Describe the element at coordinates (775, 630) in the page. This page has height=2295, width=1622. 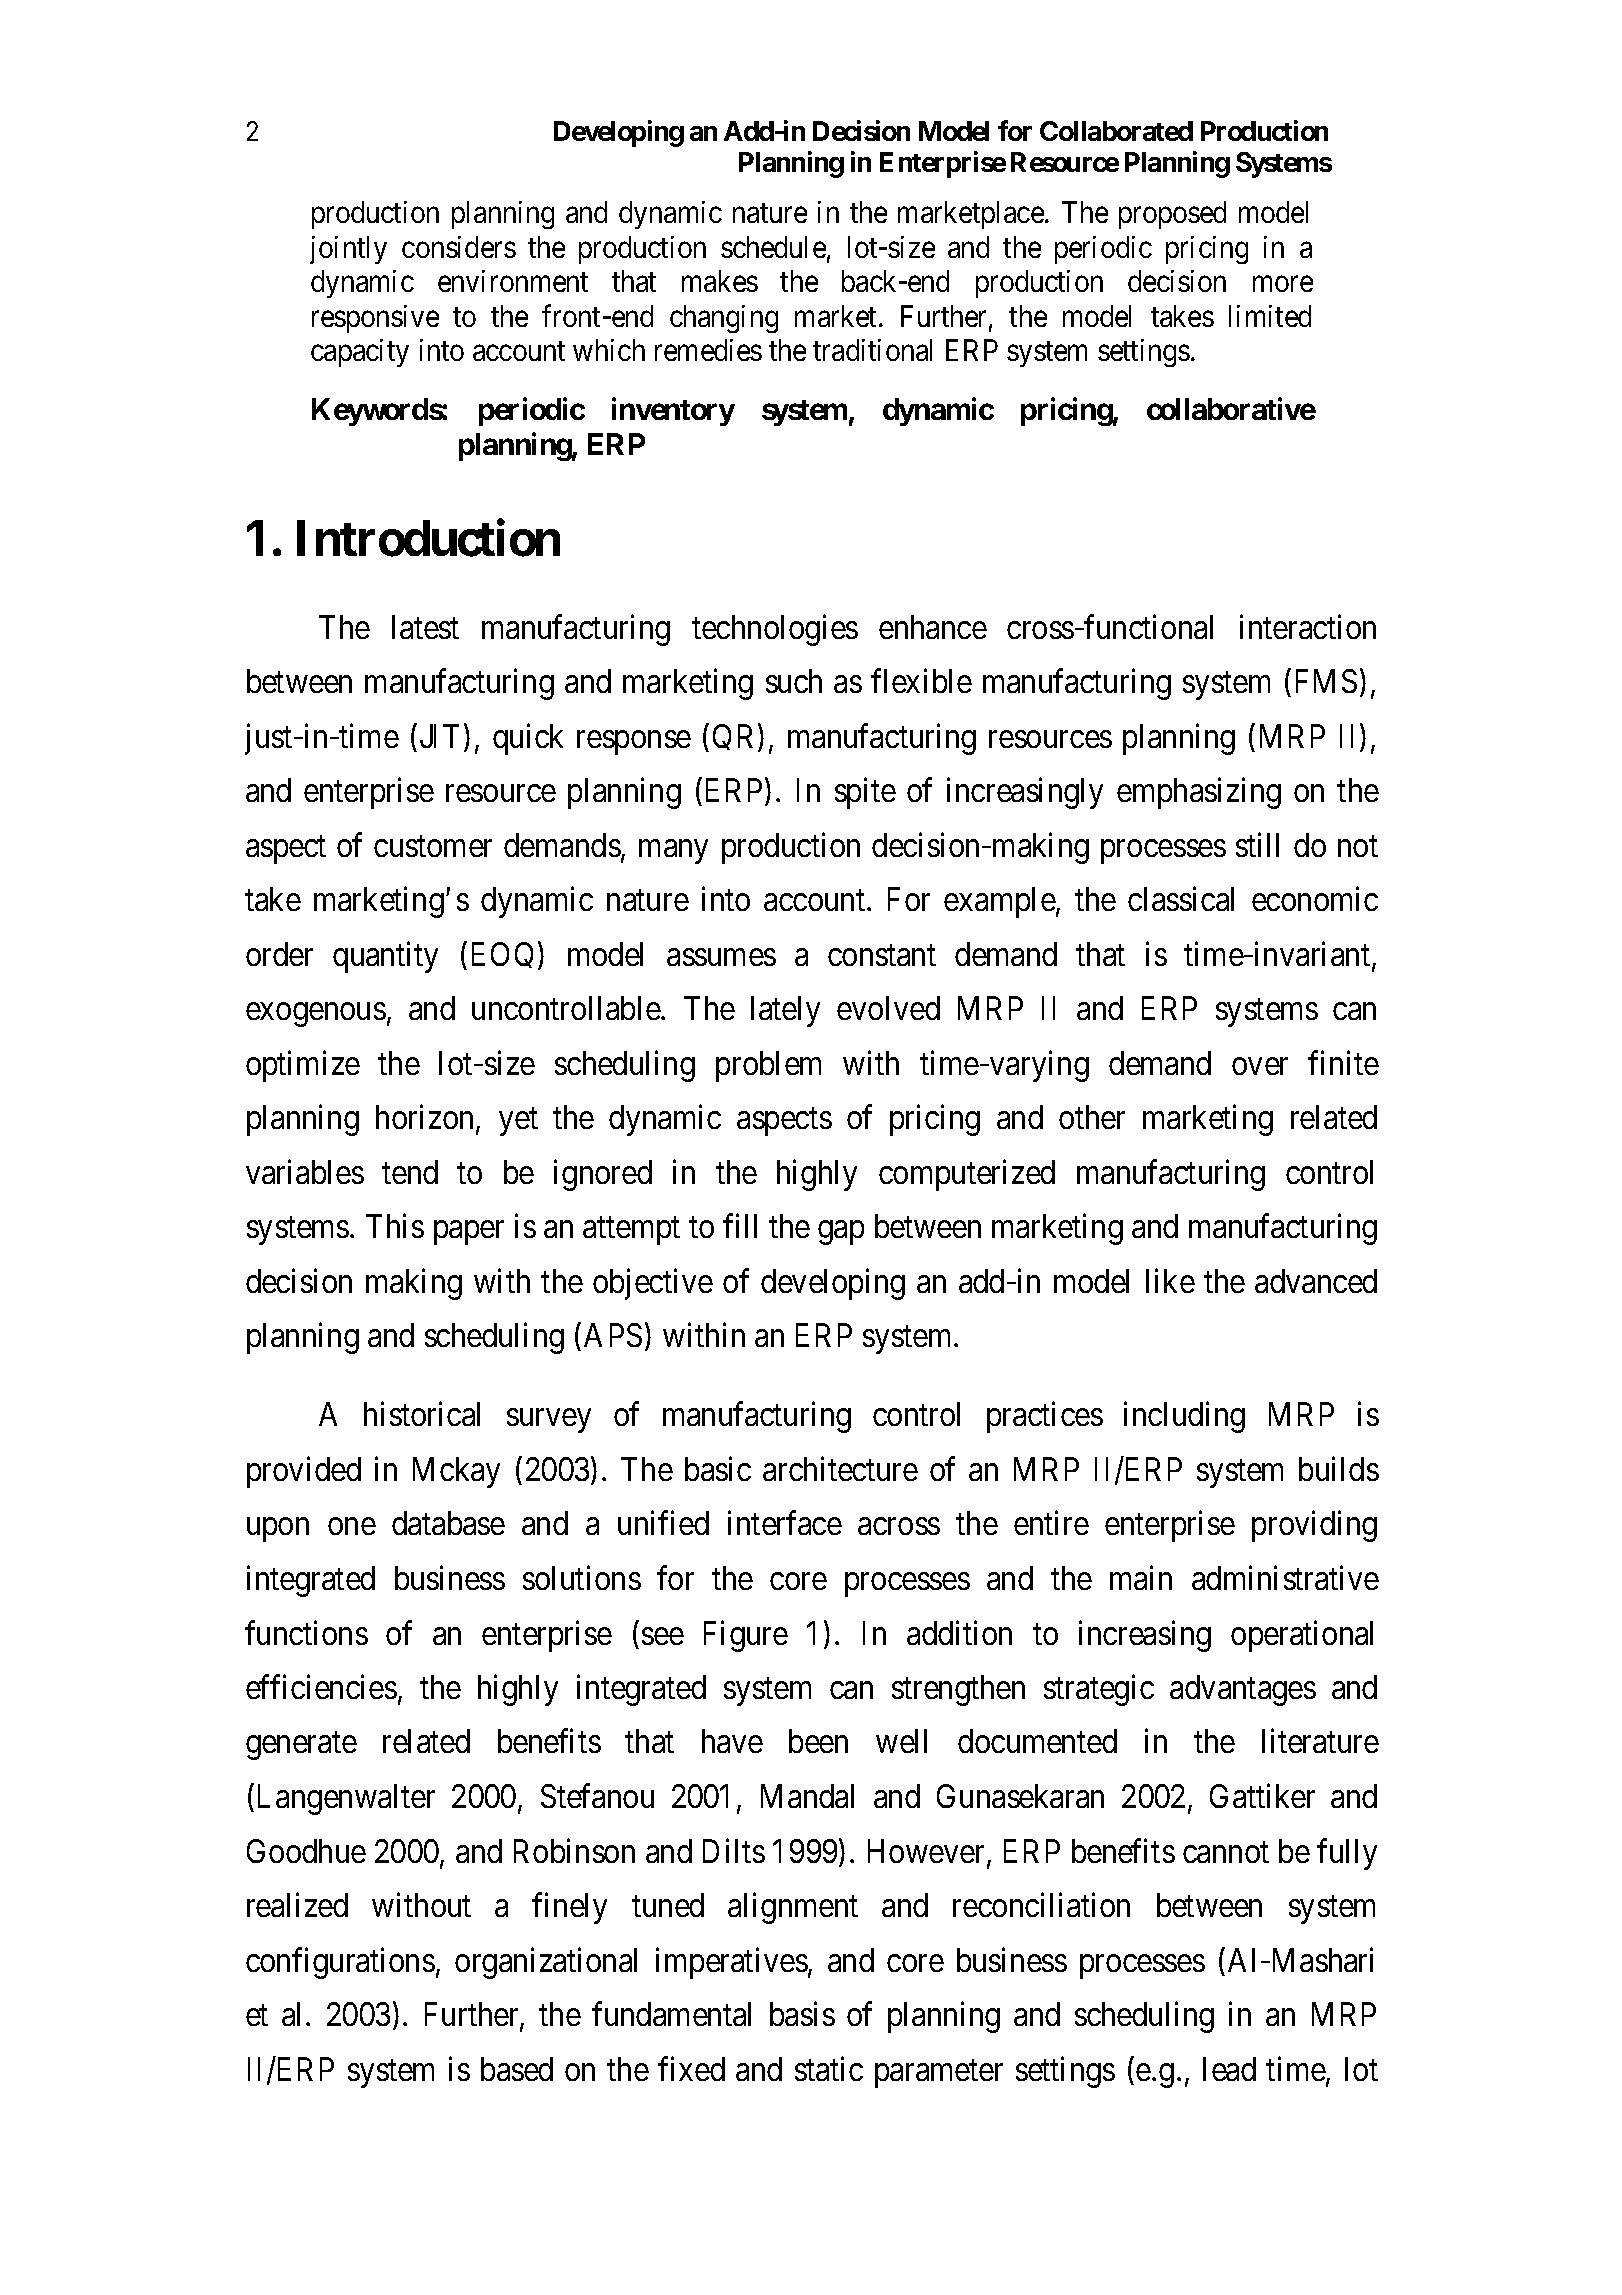
I see `technologies` at that location.
